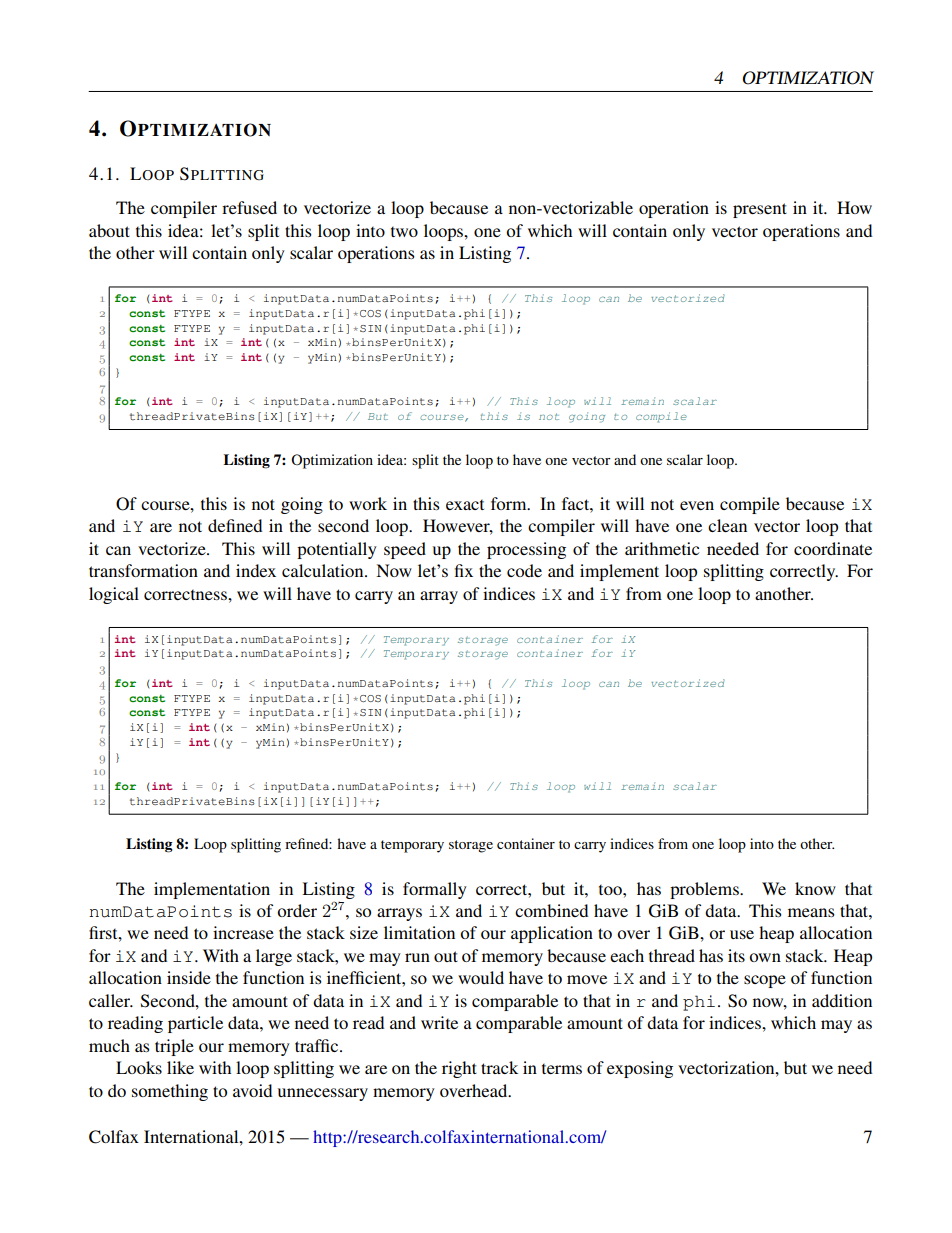 This screenshot has width=952, height=1233. Describe the element at coordinates (697, 505) in the screenshot. I see `even` at that location.
